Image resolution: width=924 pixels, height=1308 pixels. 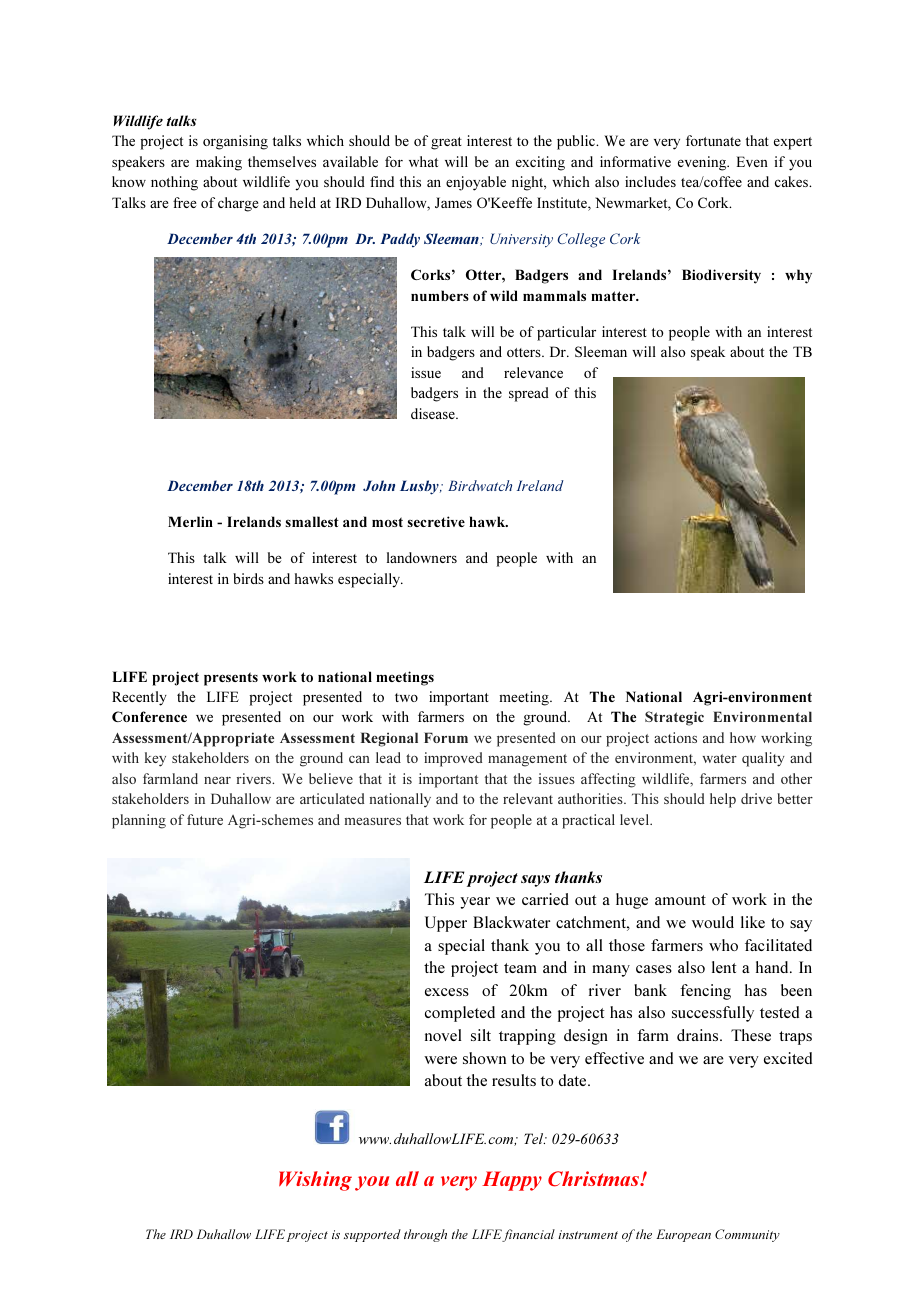 I want to click on Strategic, so click(x=674, y=718).
